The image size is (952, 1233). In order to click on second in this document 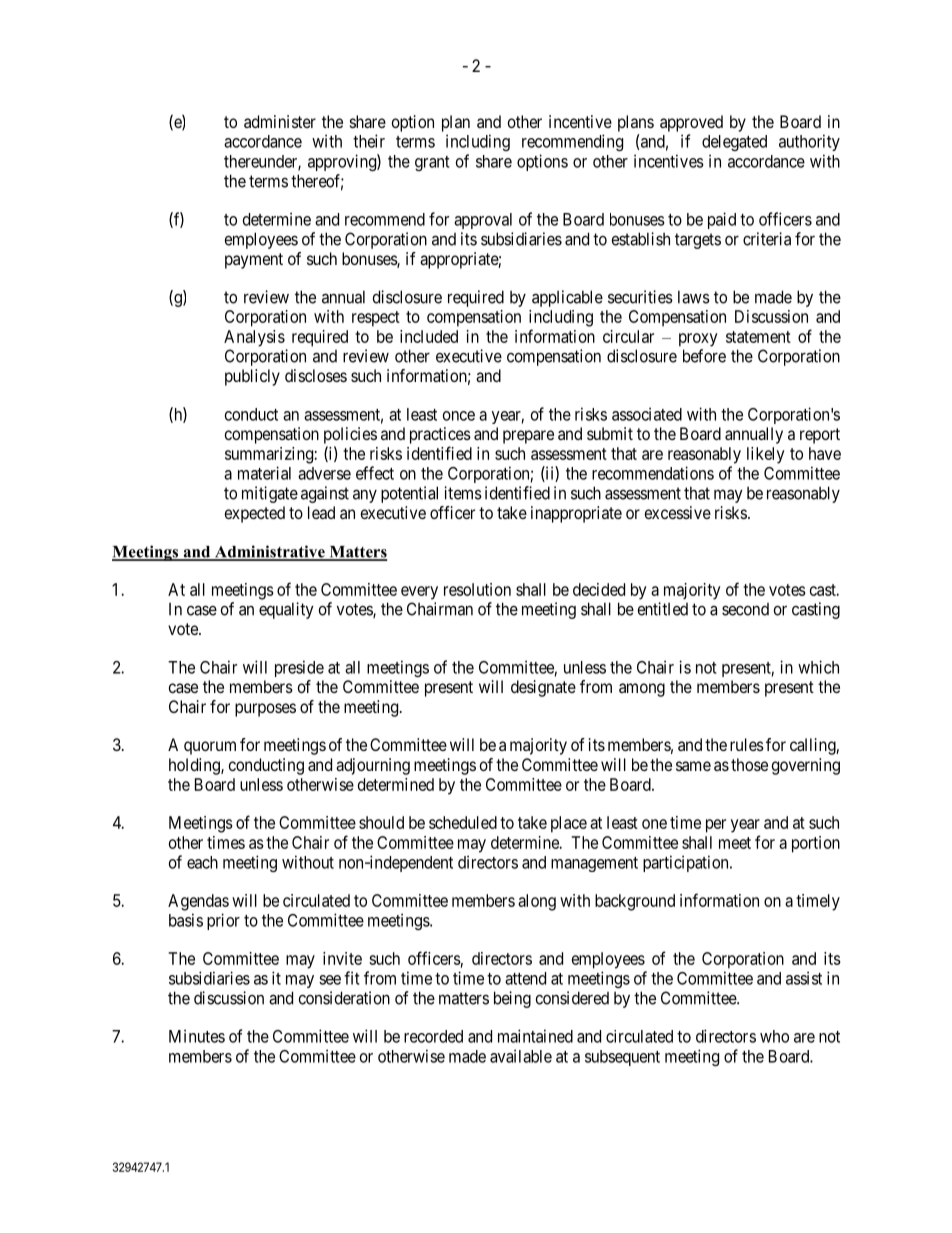, I will do `click(745, 609)`.
